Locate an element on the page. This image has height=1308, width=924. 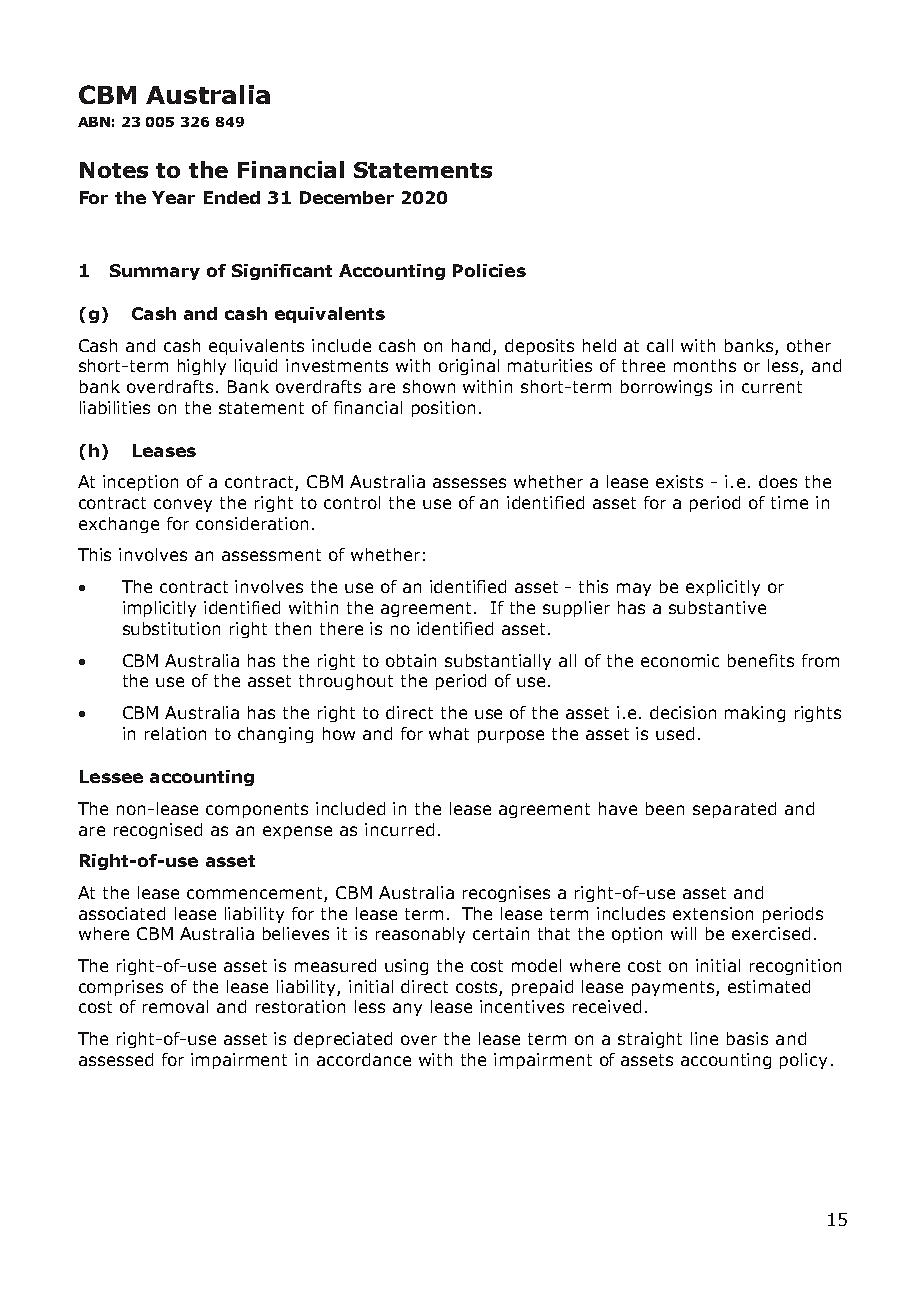
incurred is located at coordinates (399, 829).
